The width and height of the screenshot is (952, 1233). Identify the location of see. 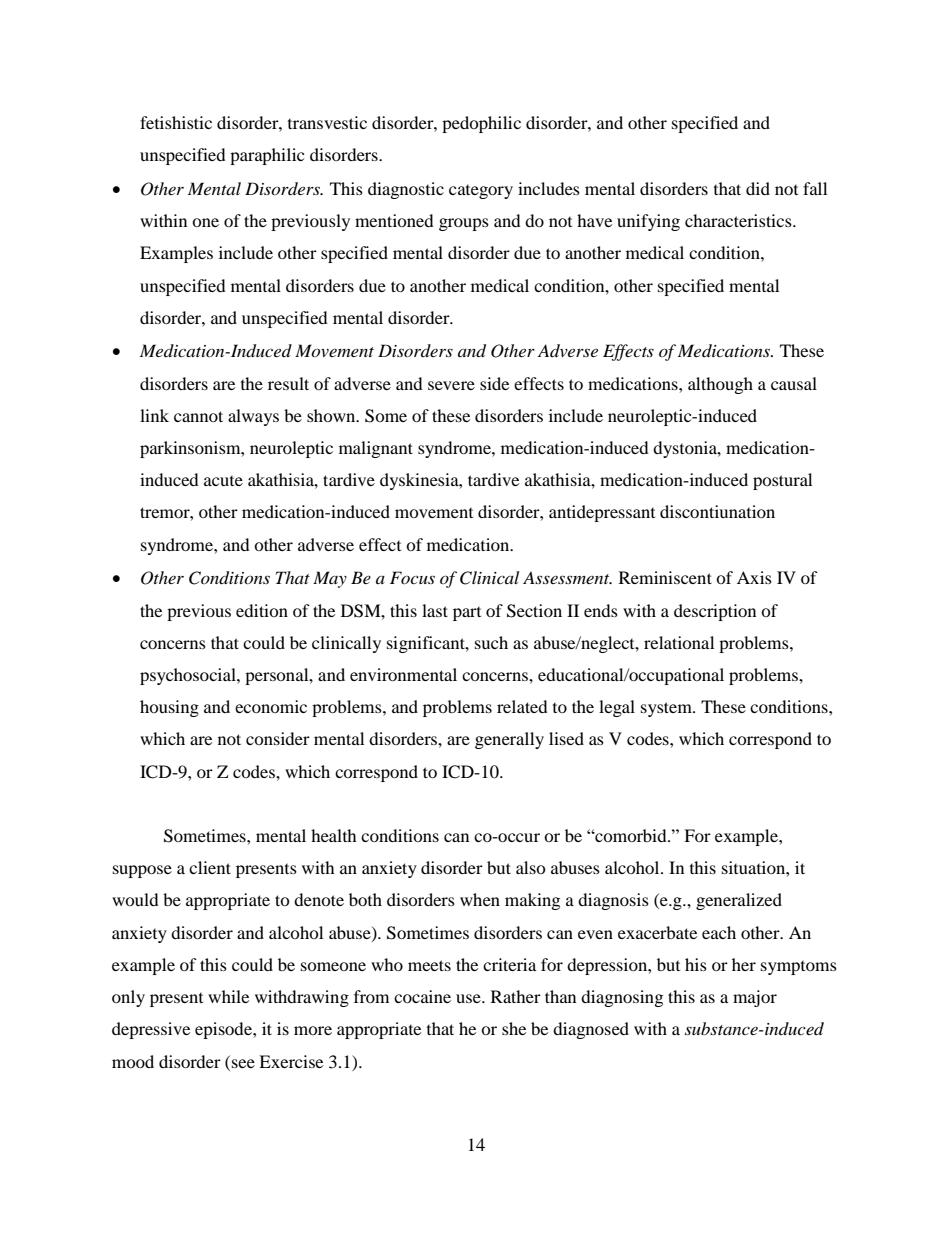
(243, 1063).
